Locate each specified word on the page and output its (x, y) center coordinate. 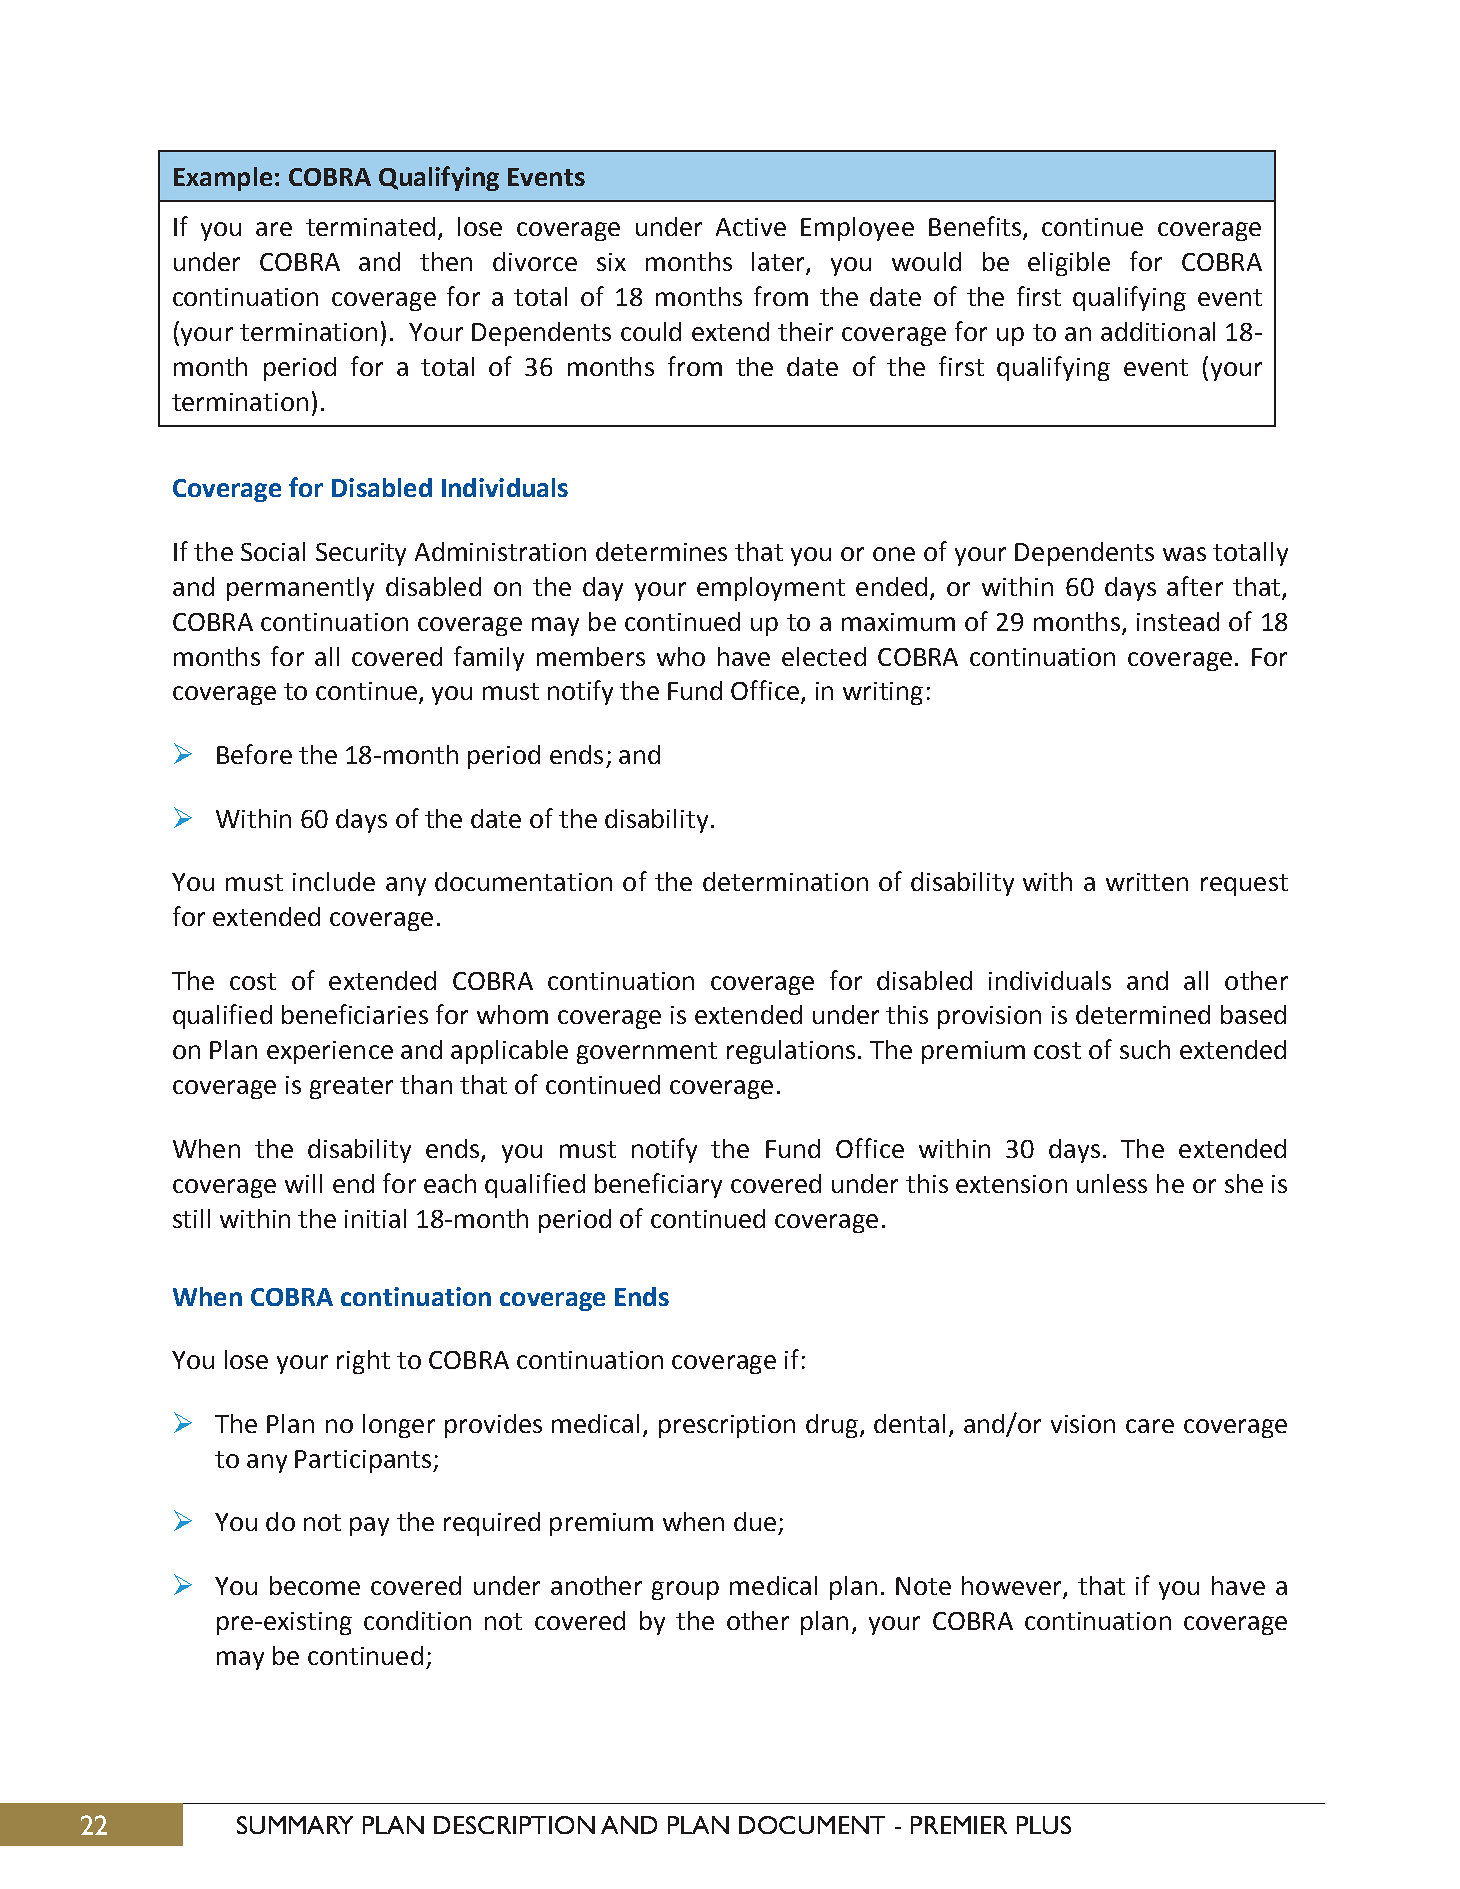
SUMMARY (295, 1825)
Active (751, 227)
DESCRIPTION (514, 1825)
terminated (370, 226)
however (1013, 1587)
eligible (1069, 264)
